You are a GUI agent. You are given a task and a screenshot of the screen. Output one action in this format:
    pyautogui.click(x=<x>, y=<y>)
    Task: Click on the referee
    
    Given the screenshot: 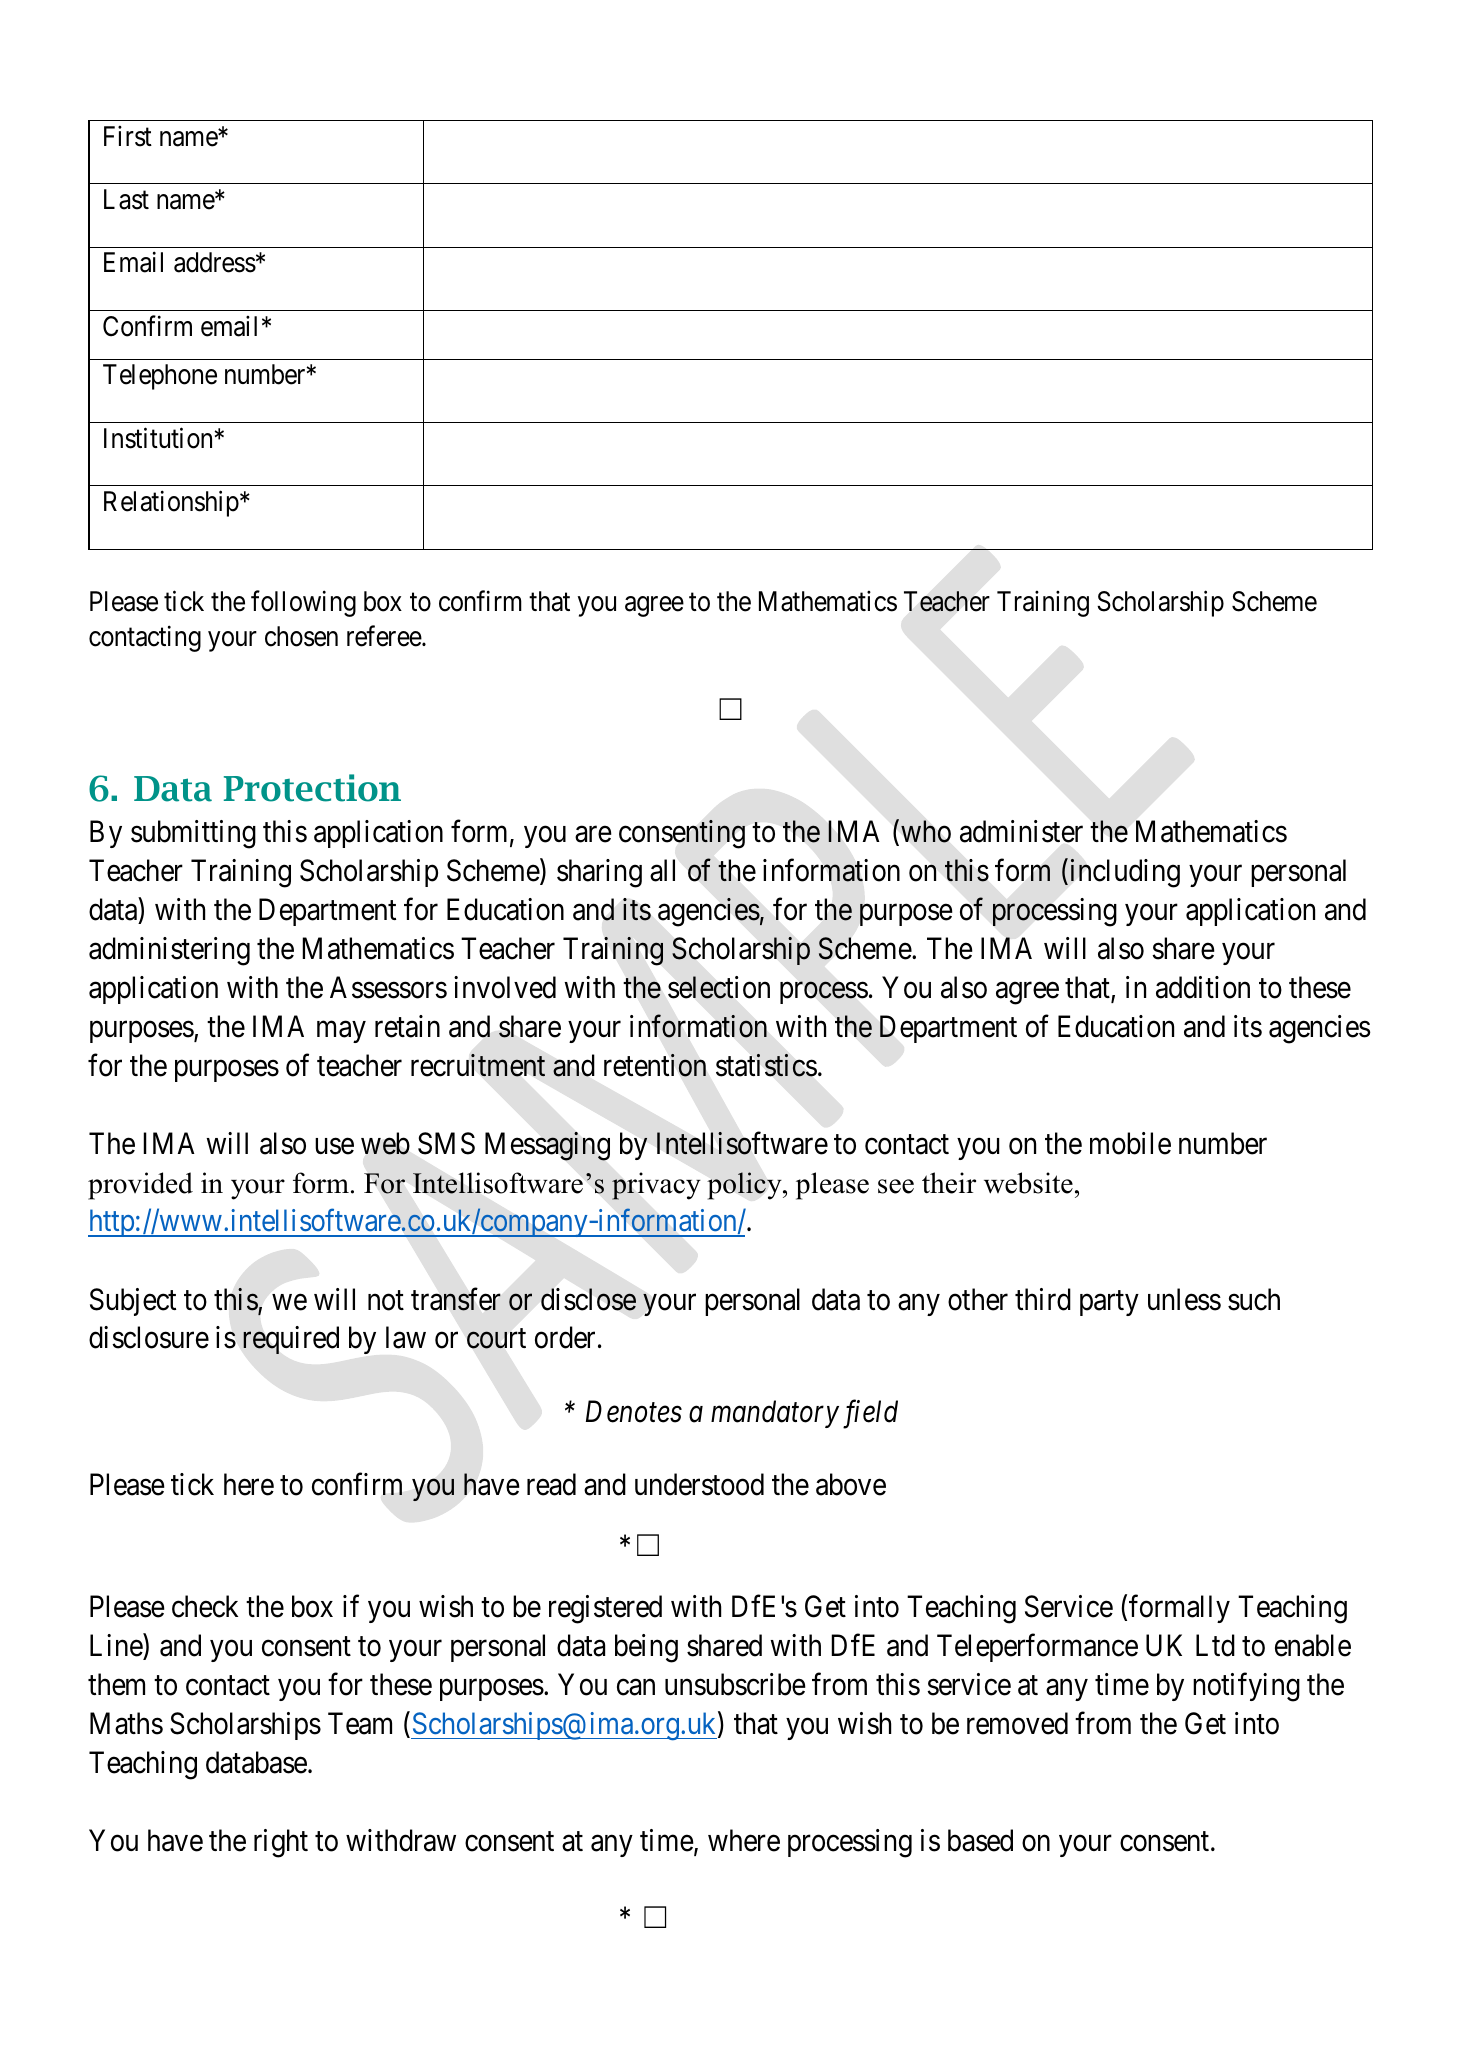 What is the action you would take?
    pyautogui.click(x=385, y=636)
